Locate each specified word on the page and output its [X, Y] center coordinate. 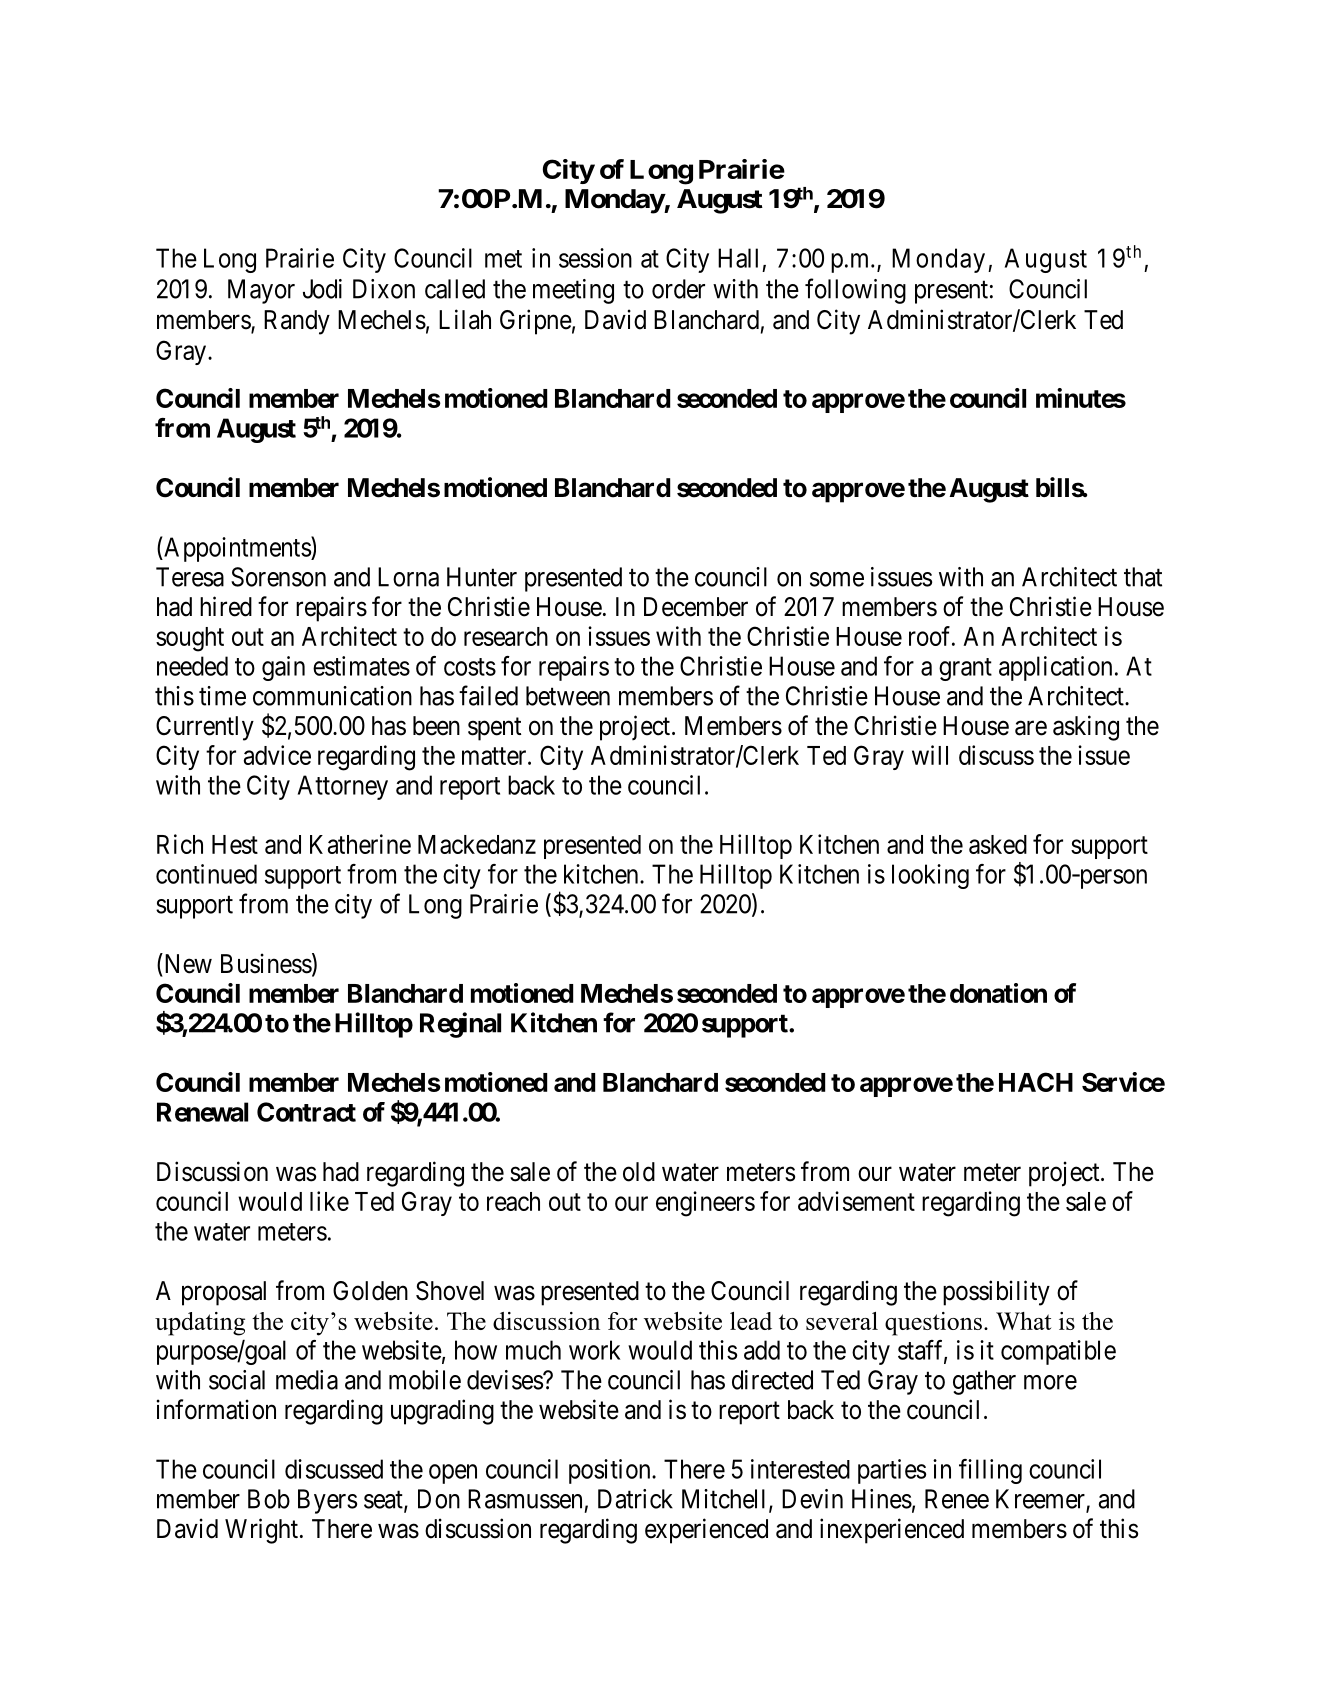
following [855, 291]
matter [495, 756]
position [611, 1471]
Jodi [322, 289]
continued [206, 874]
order [678, 289]
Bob [269, 1499]
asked [998, 844]
